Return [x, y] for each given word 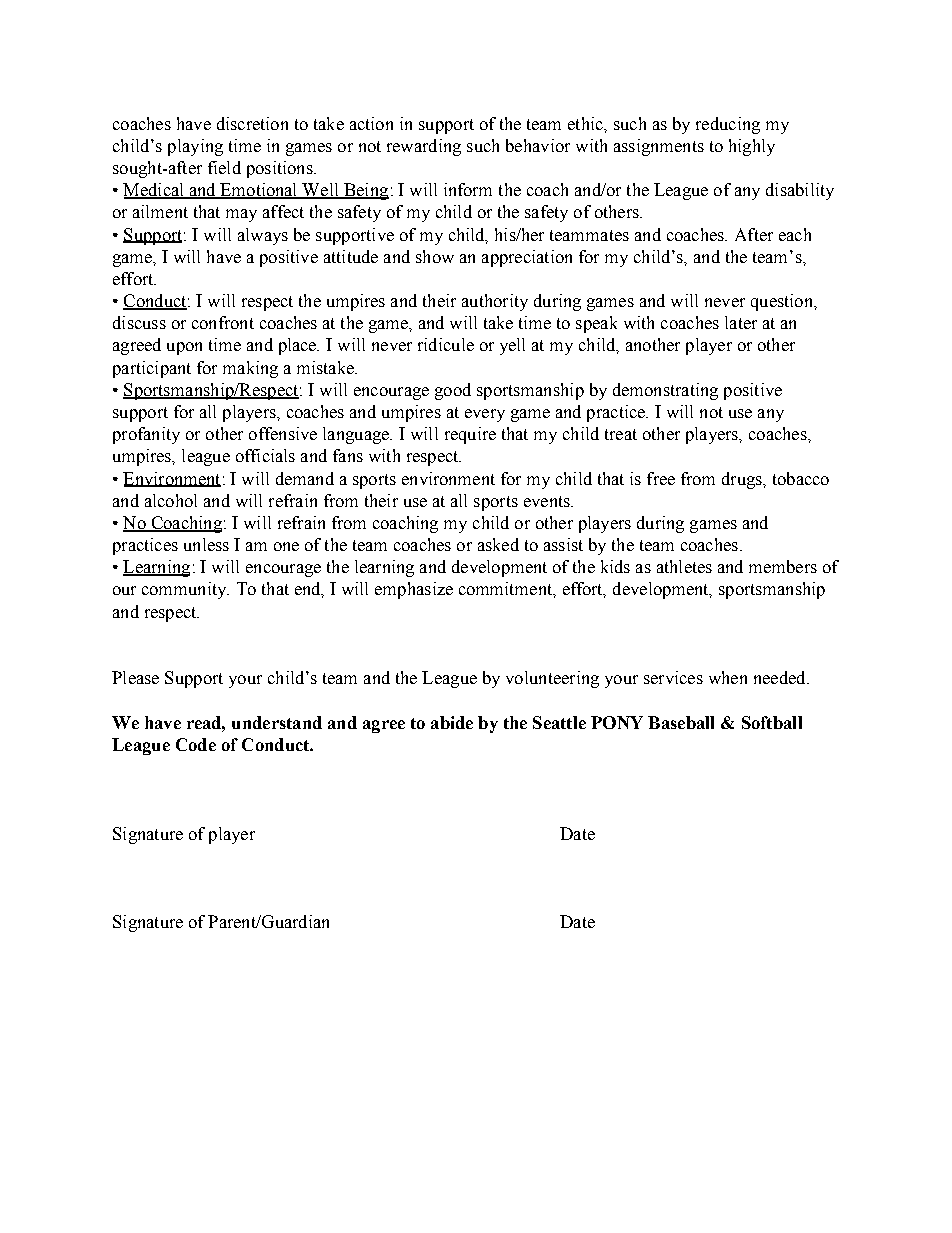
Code [196, 744]
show [435, 256]
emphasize [414, 590]
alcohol [171, 500]
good [453, 391]
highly [752, 147]
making [250, 369]
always [263, 236]
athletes [684, 566]
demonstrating [665, 391]
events [548, 501]
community [185, 590]
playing [195, 147]
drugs [743, 480]
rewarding [424, 147]
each [795, 234]
